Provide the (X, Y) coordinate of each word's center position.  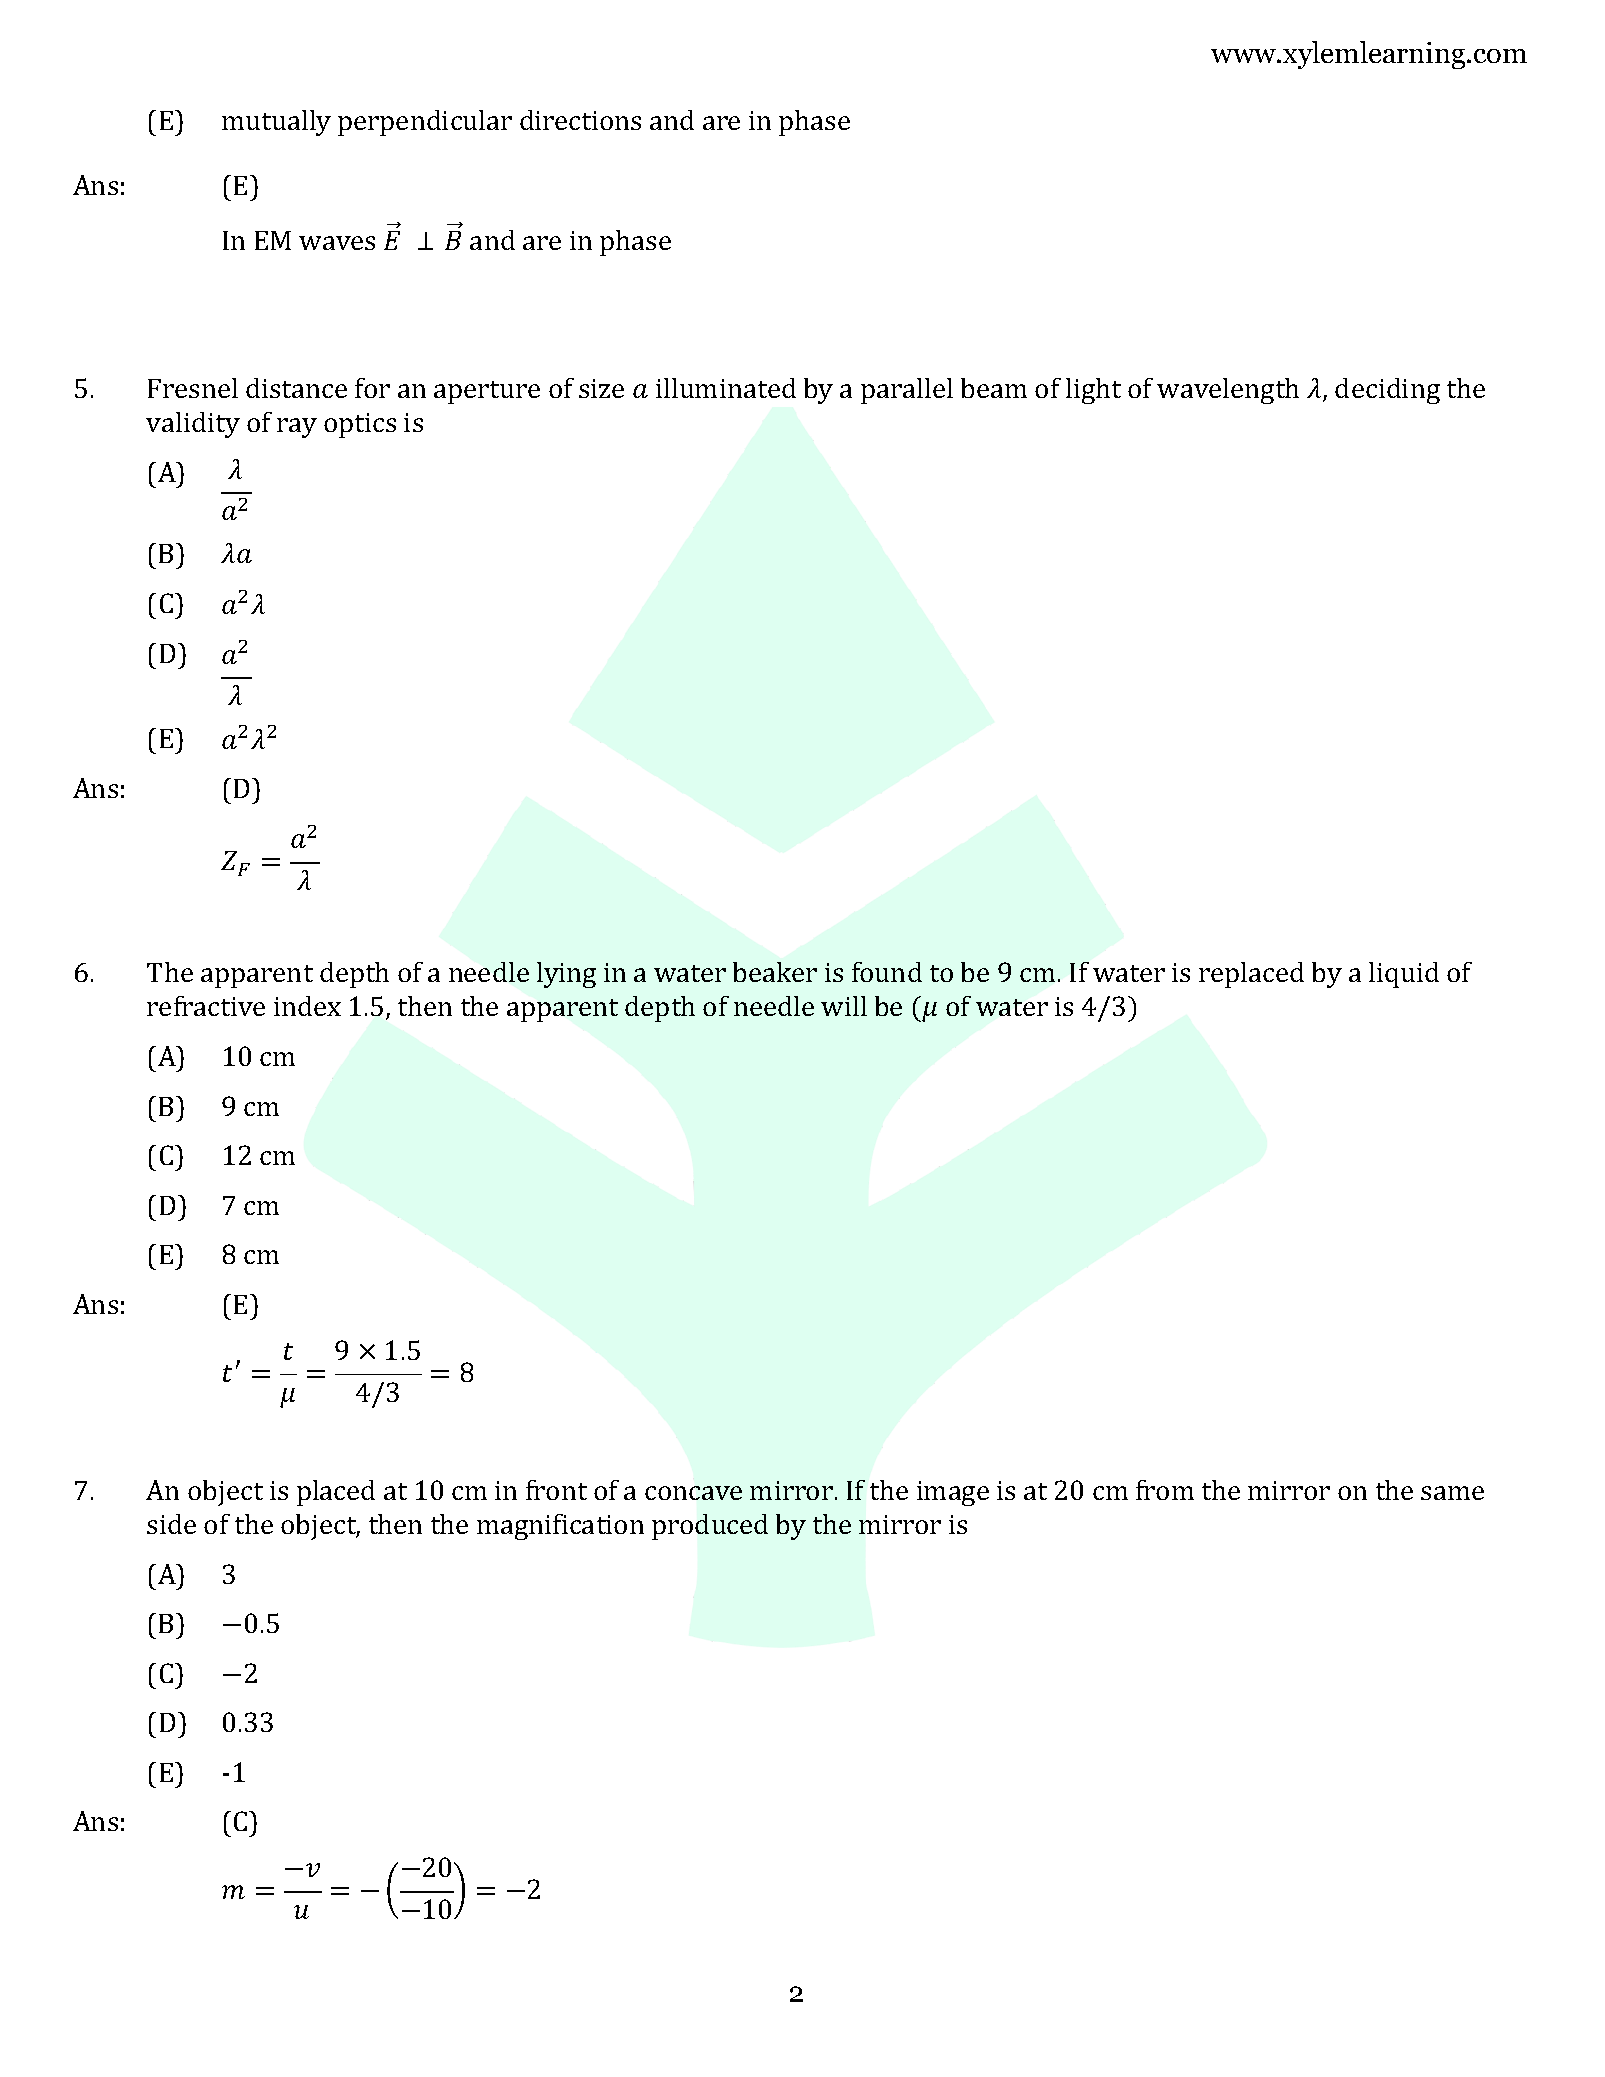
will (844, 1006)
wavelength (1228, 391)
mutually (276, 123)
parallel (907, 391)
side (171, 1524)
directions (580, 120)
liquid (1404, 975)
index (307, 1006)
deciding (1387, 391)
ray (297, 428)
